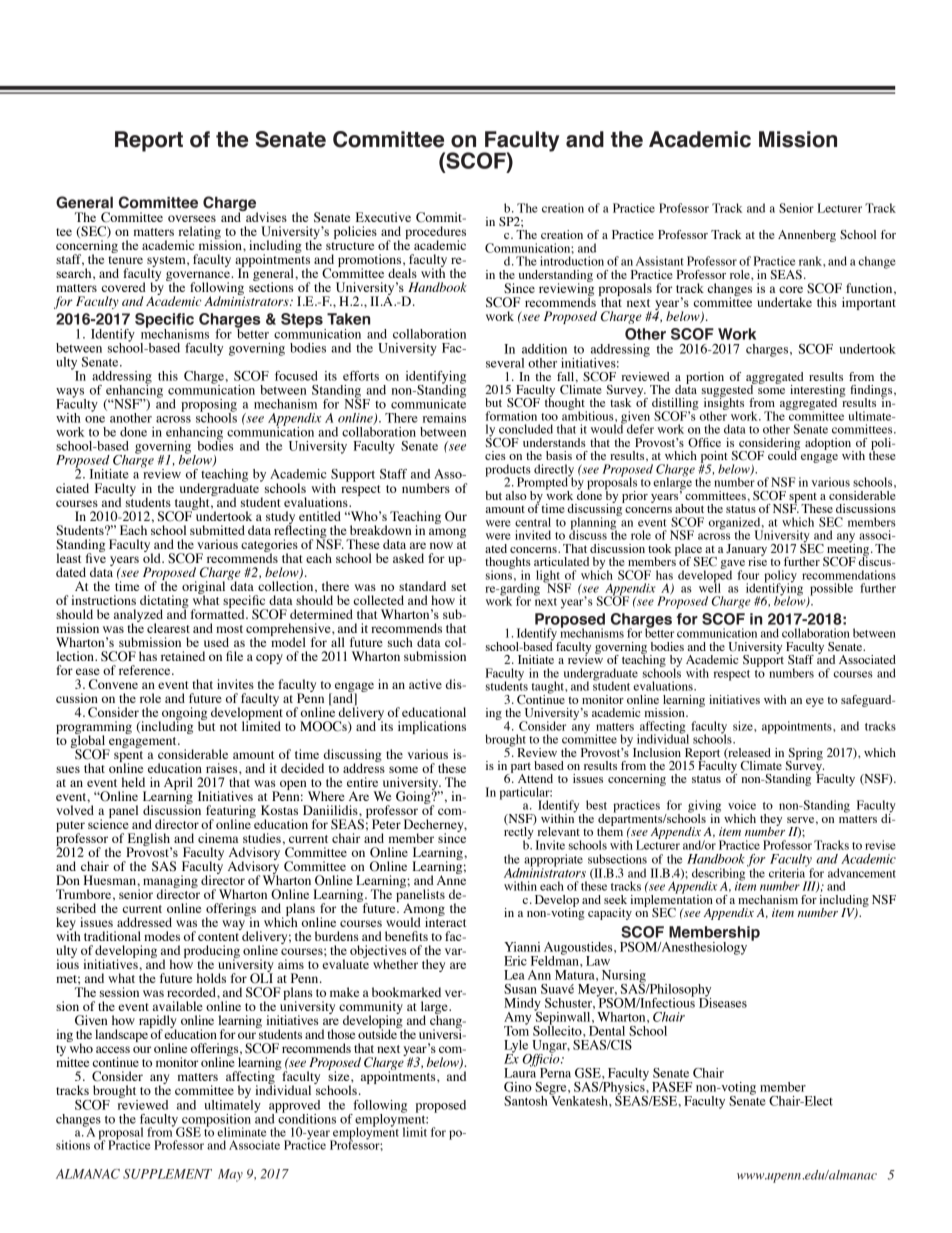  Describe the element at coordinates (579, 1099) in the screenshot. I see `Venkatesh` at that location.
